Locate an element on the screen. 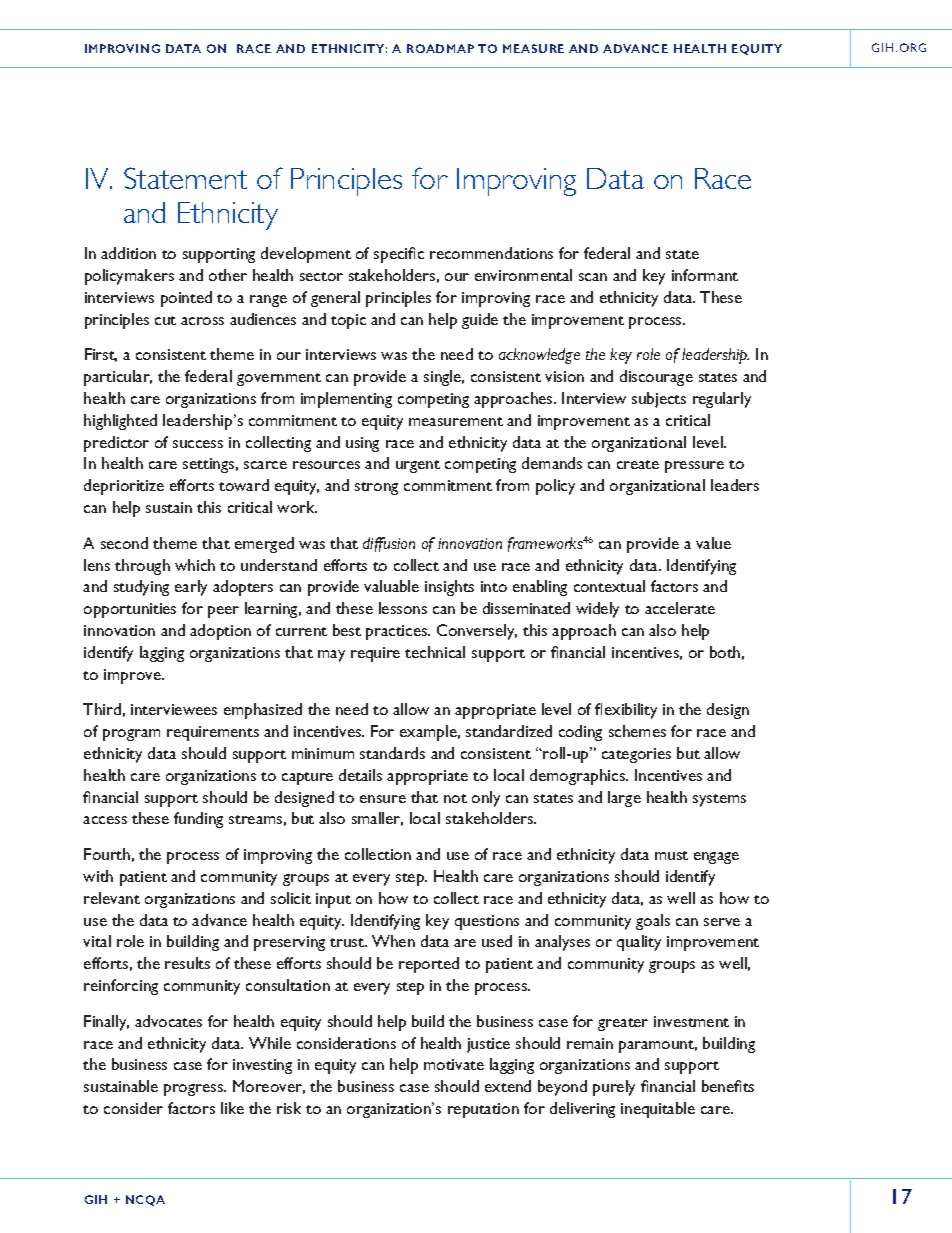 Image resolution: width=952 pixels, height=1233 pixels. informant is located at coordinates (705, 275).
